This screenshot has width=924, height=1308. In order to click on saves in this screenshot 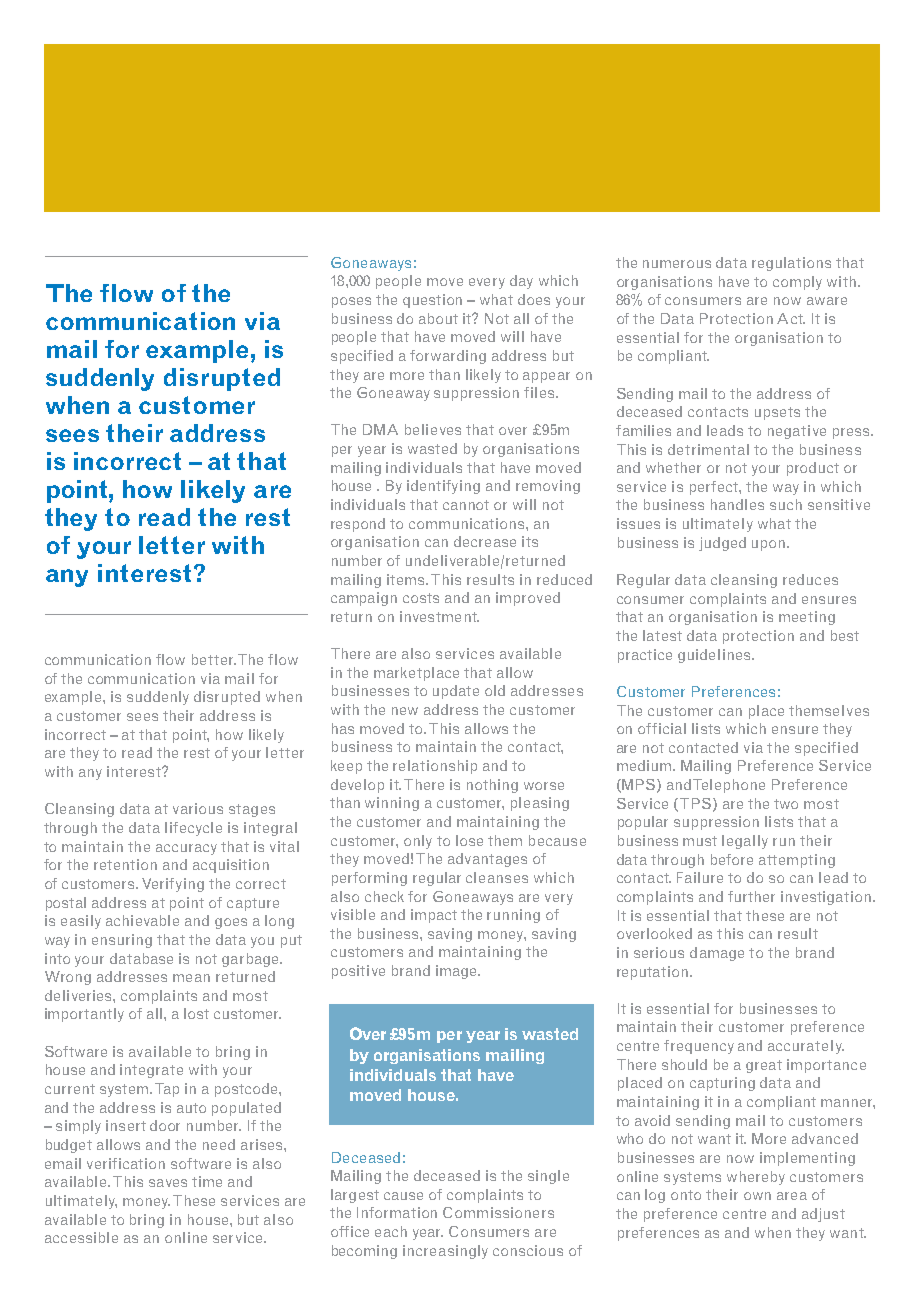, I will do `click(168, 1183)`.
